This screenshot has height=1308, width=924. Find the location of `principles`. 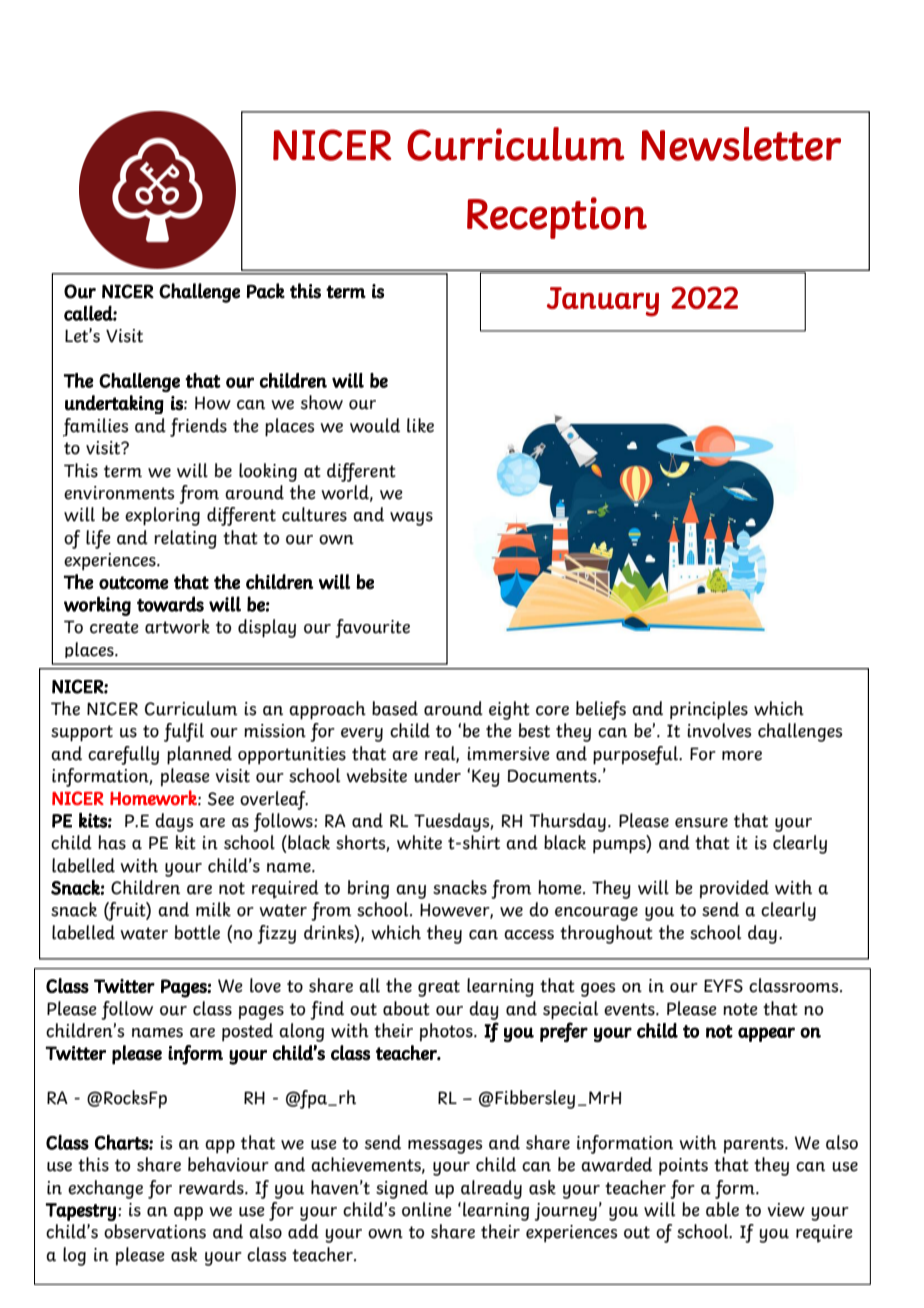

principles is located at coordinates (709, 710).
